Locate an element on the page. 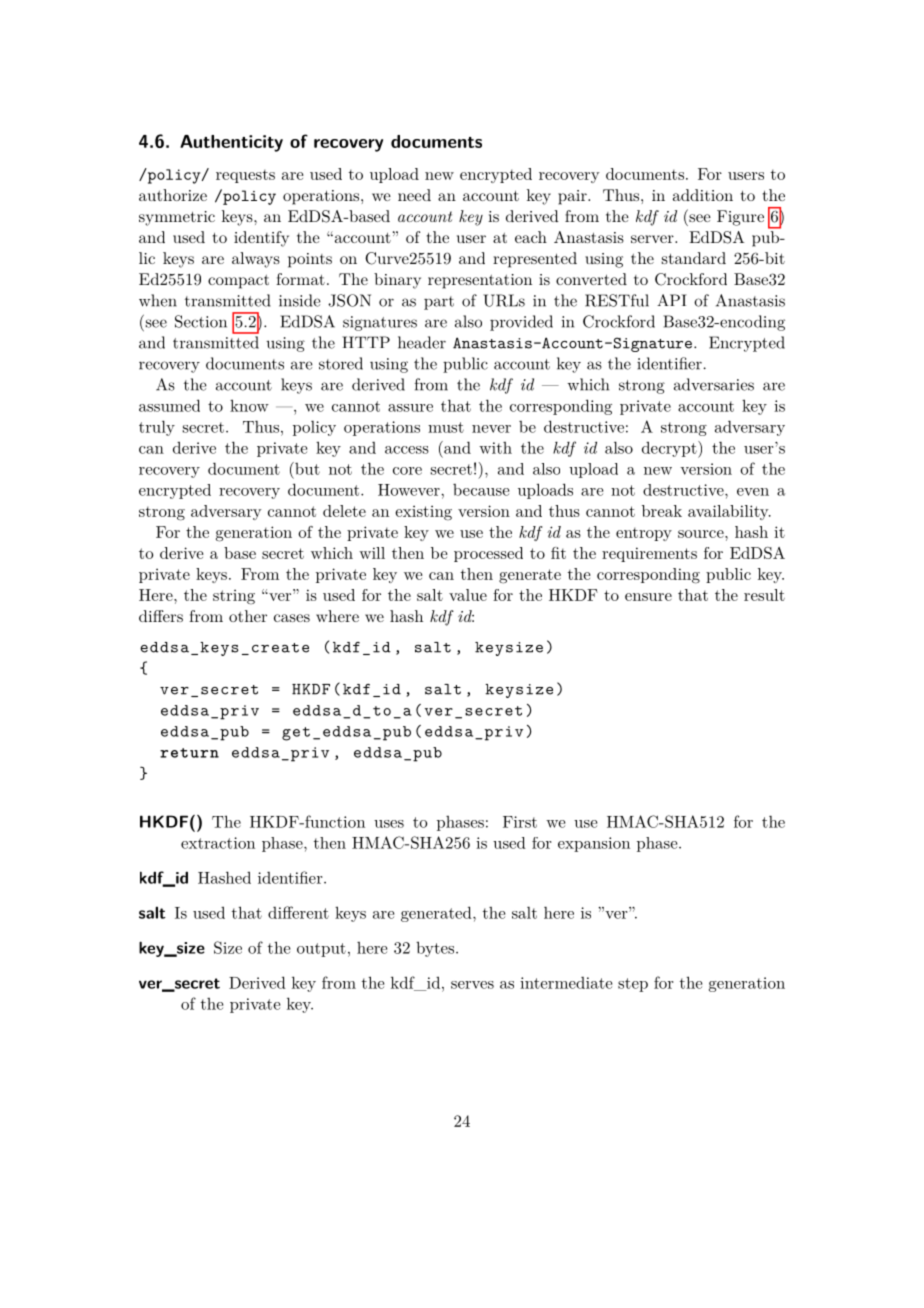  bytes is located at coordinates (436, 949).
